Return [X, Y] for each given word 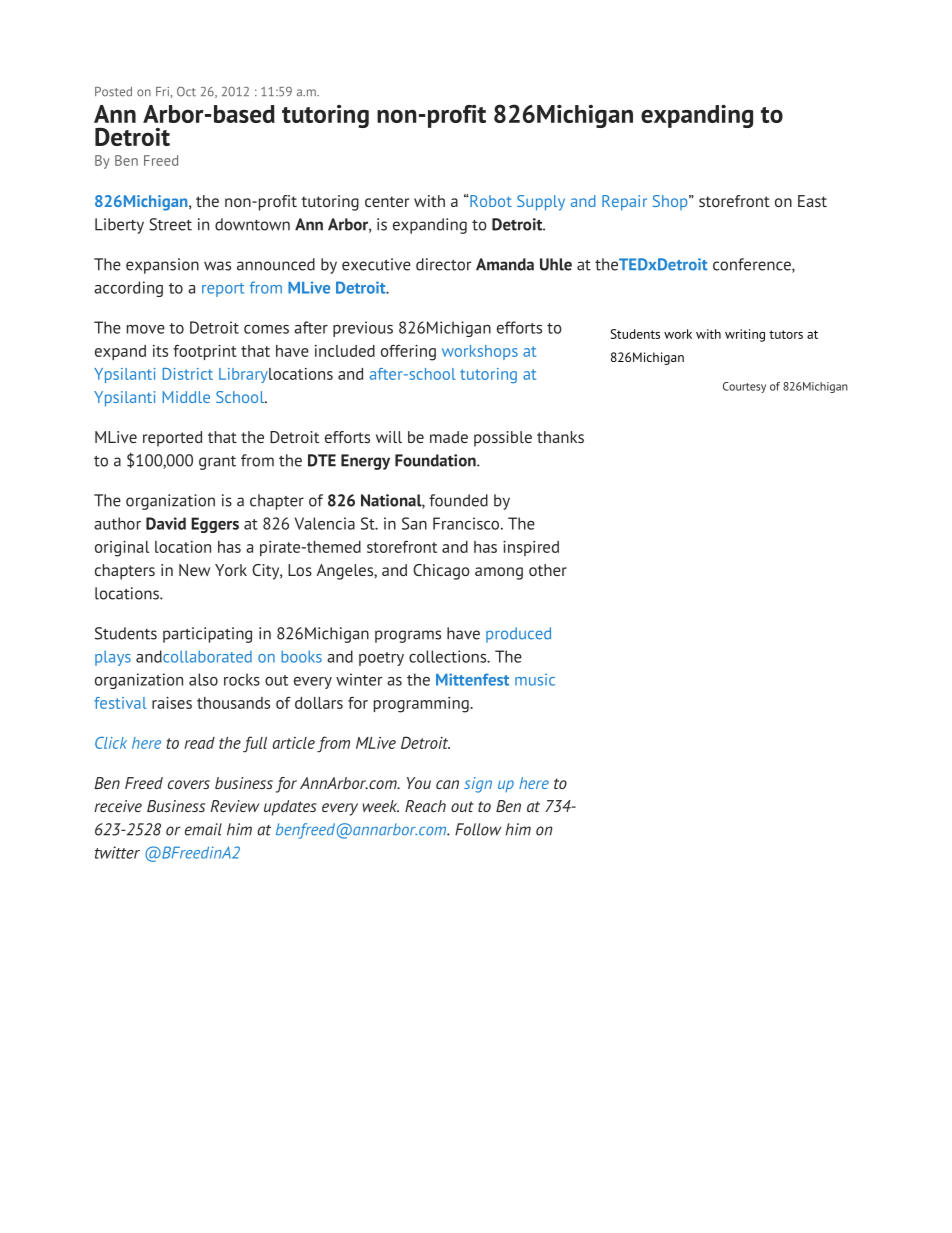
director [443, 264]
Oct [186, 91]
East [812, 201]
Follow [478, 829]
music [535, 680]
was [217, 266]
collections [449, 656]
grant [217, 463]
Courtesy [744, 387]
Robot [490, 201]
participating [207, 635]
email [203, 829]
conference [753, 265]
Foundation [436, 460]
